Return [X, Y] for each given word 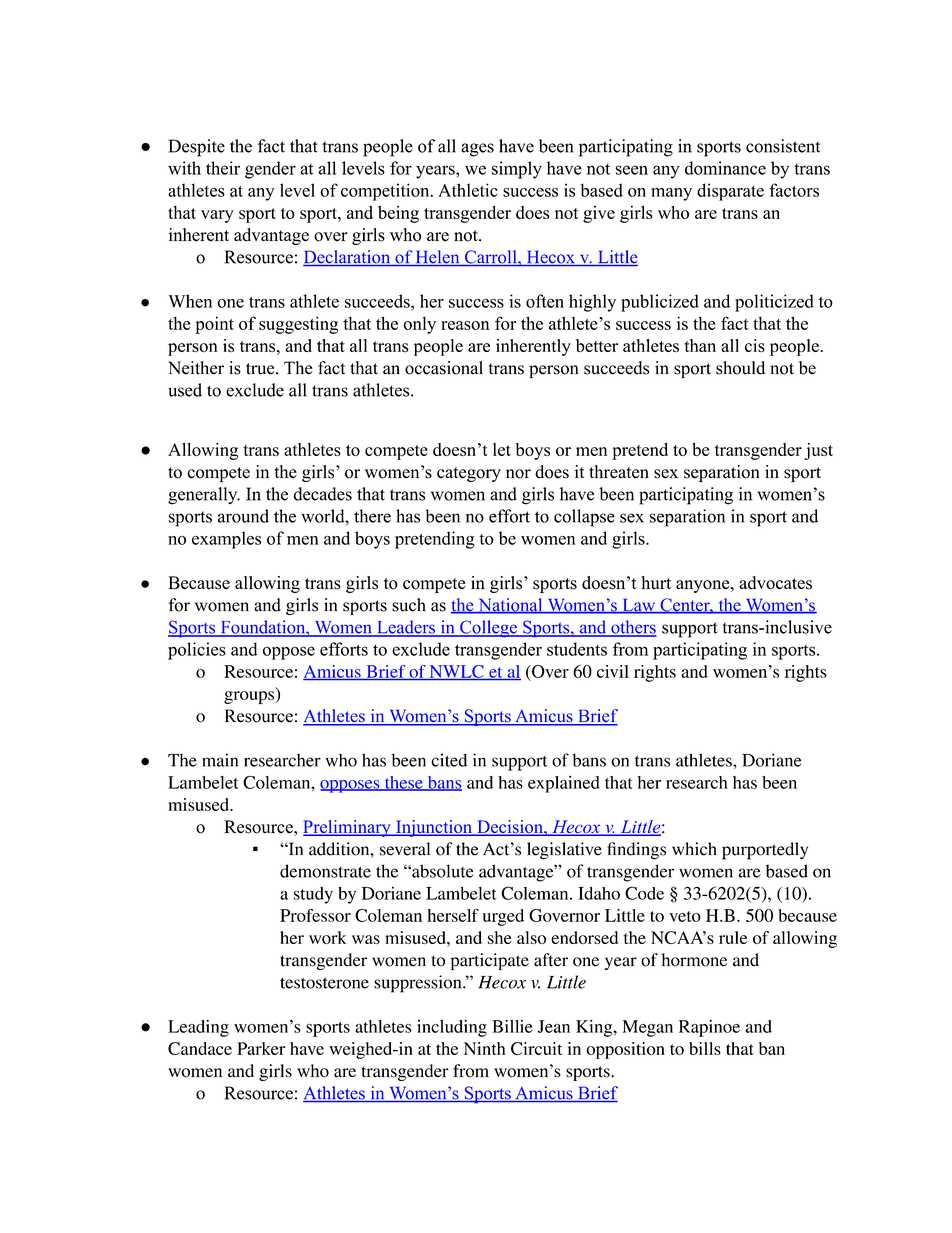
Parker [261, 1048]
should [740, 368]
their [223, 168]
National [510, 606]
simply [517, 170]
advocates [775, 583]
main [220, 760]
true [261, 369]
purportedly [765, 851]
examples [226, 540]
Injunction [434, 828]
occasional [444, 368]
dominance [725, 168]
